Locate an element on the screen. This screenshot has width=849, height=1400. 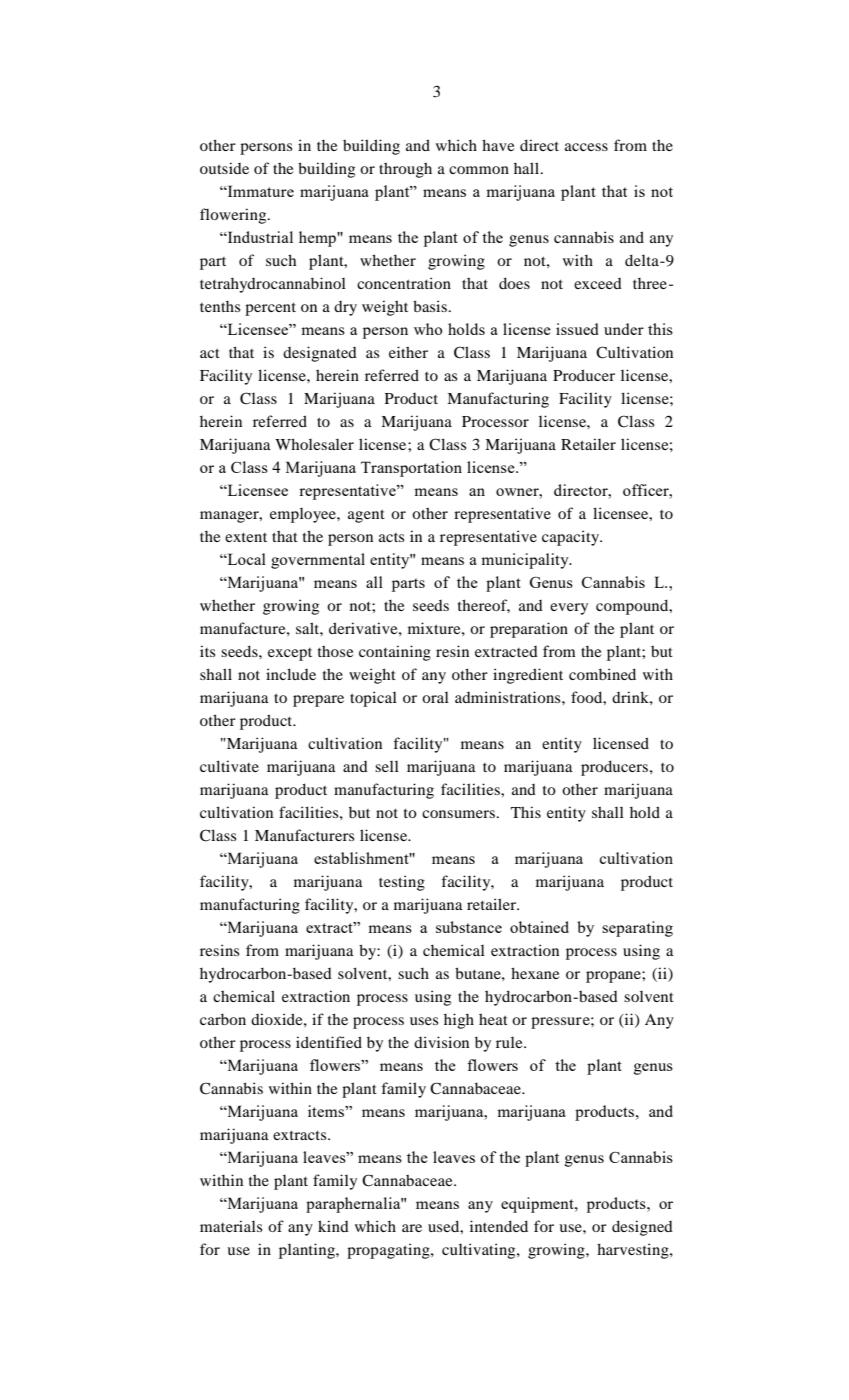
Immature is located at coordinates (260, 191).
